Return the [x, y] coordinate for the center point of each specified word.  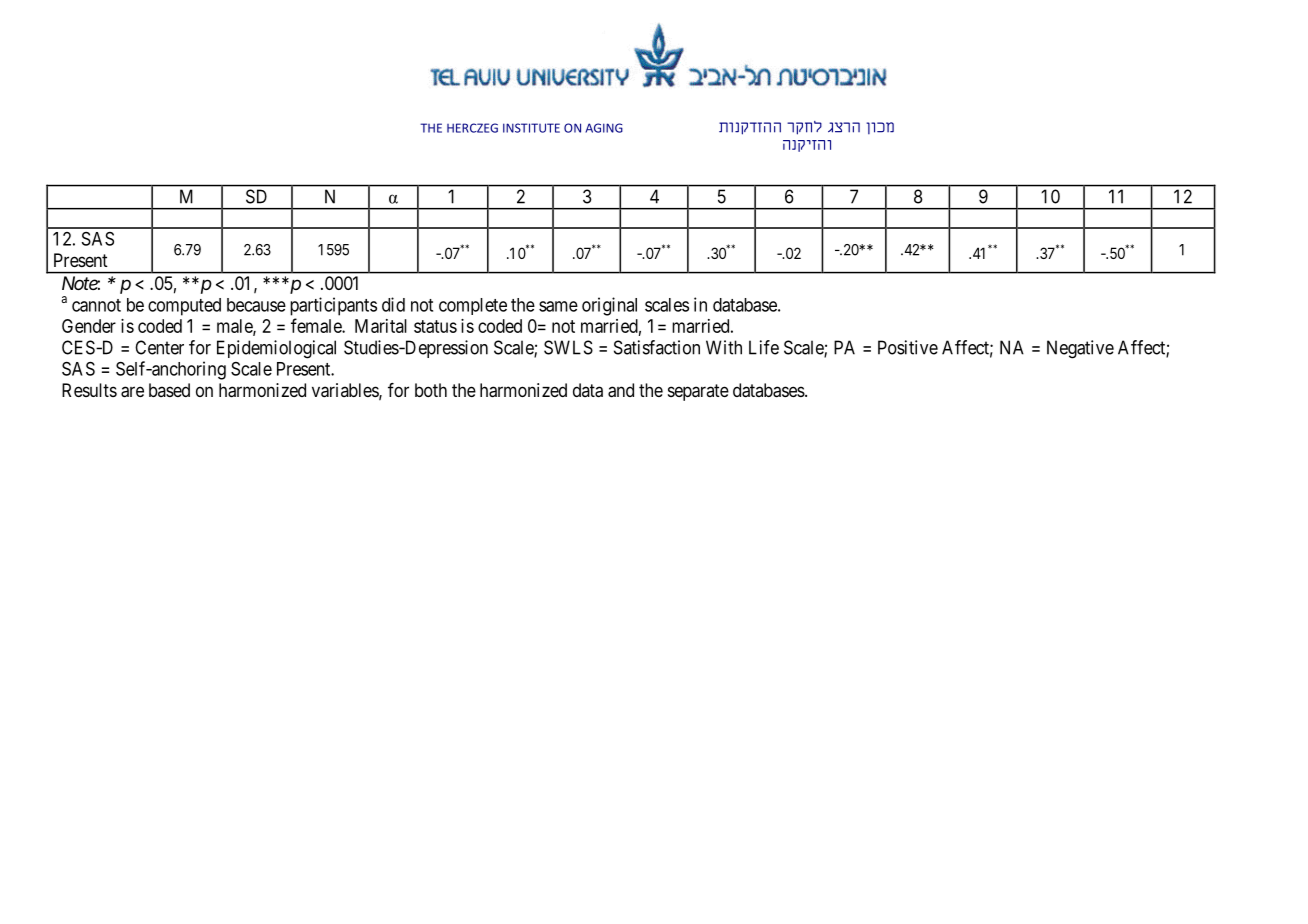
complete [473, 306]
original [609, 306]
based [169, 390]
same [558, 306]
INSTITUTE [531, 128]
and [621, 390]
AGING [604, 128]
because [256, 305]
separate [698, 392]
